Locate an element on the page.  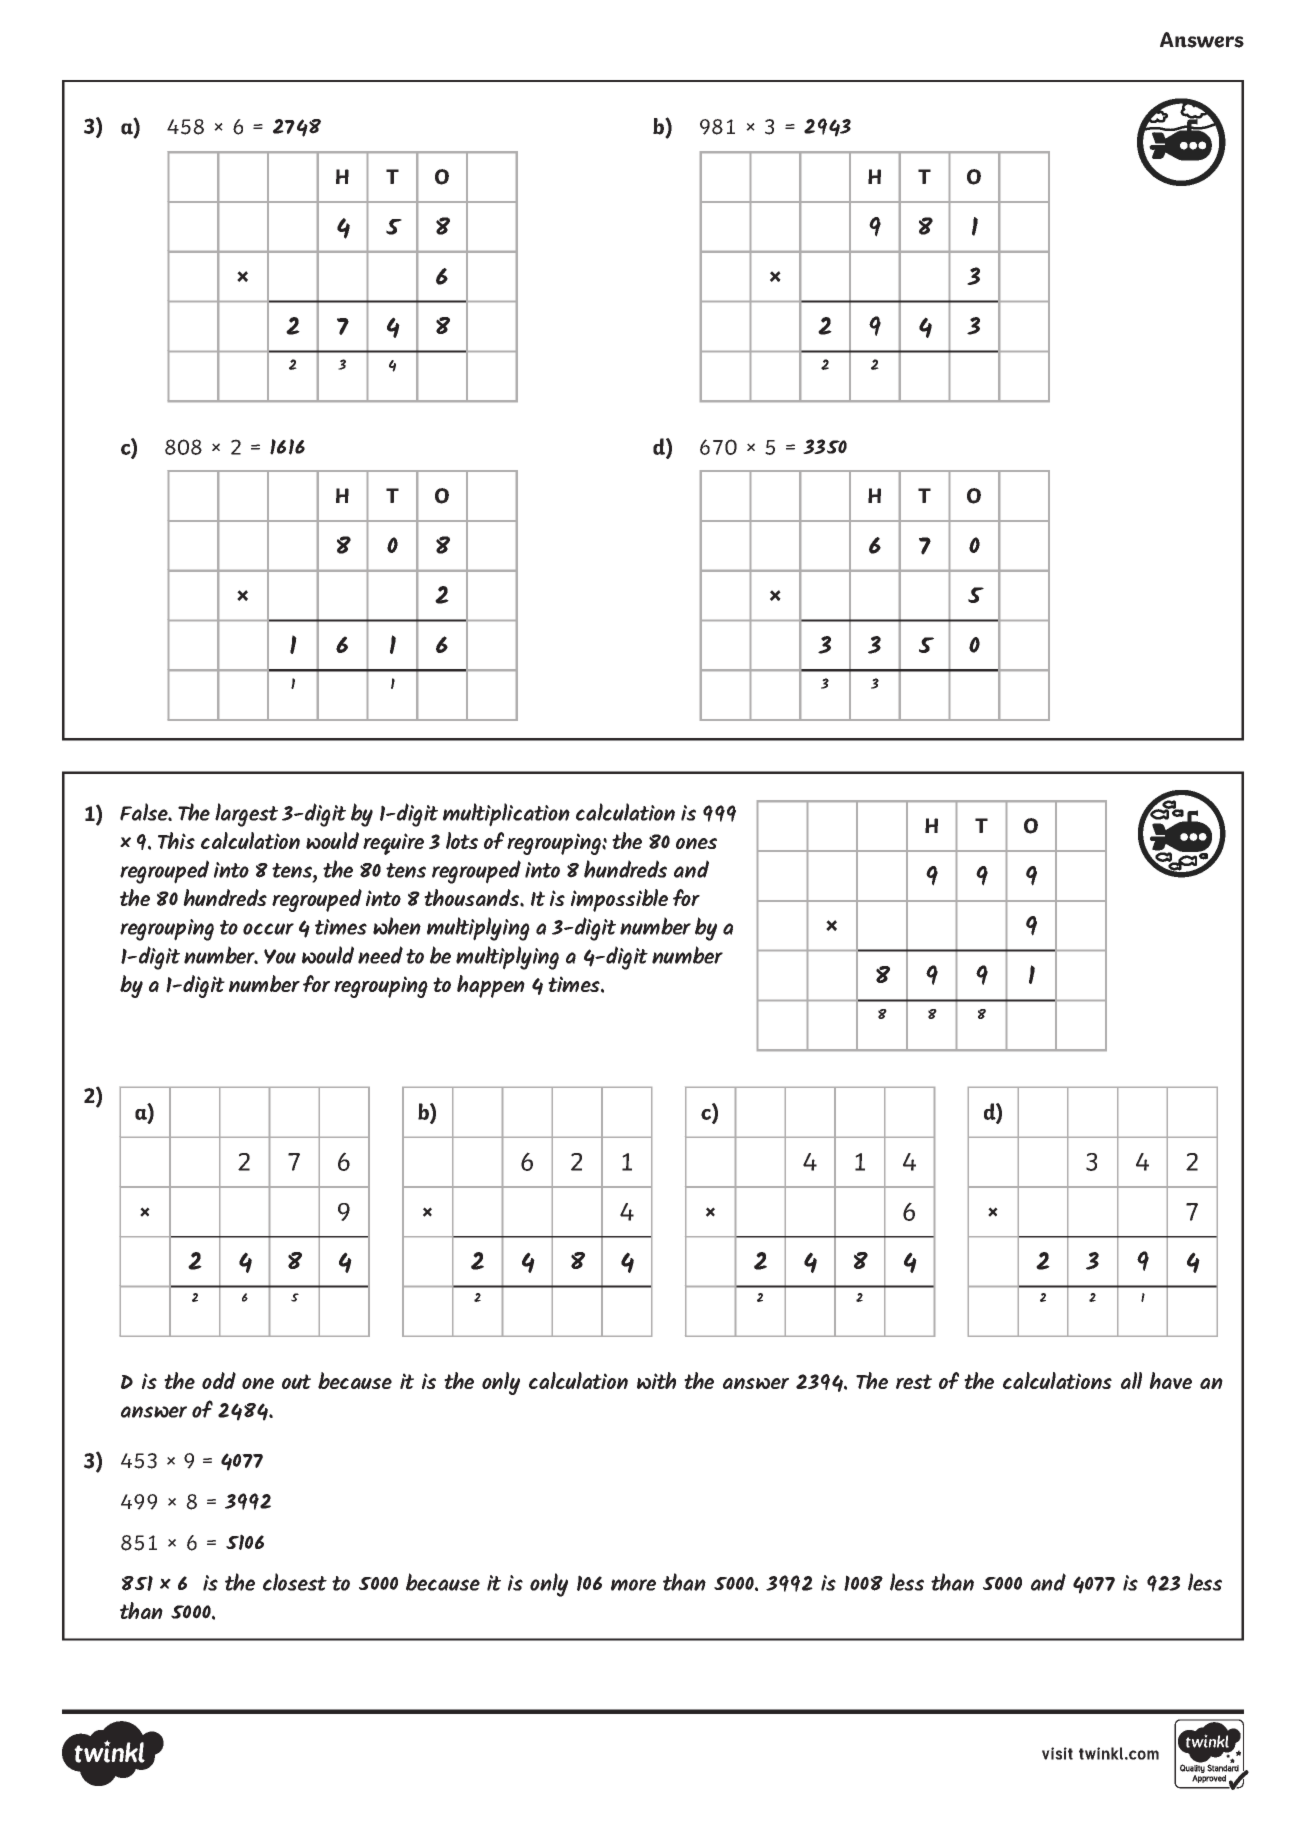
more is located at coordinates (633, 1585).
